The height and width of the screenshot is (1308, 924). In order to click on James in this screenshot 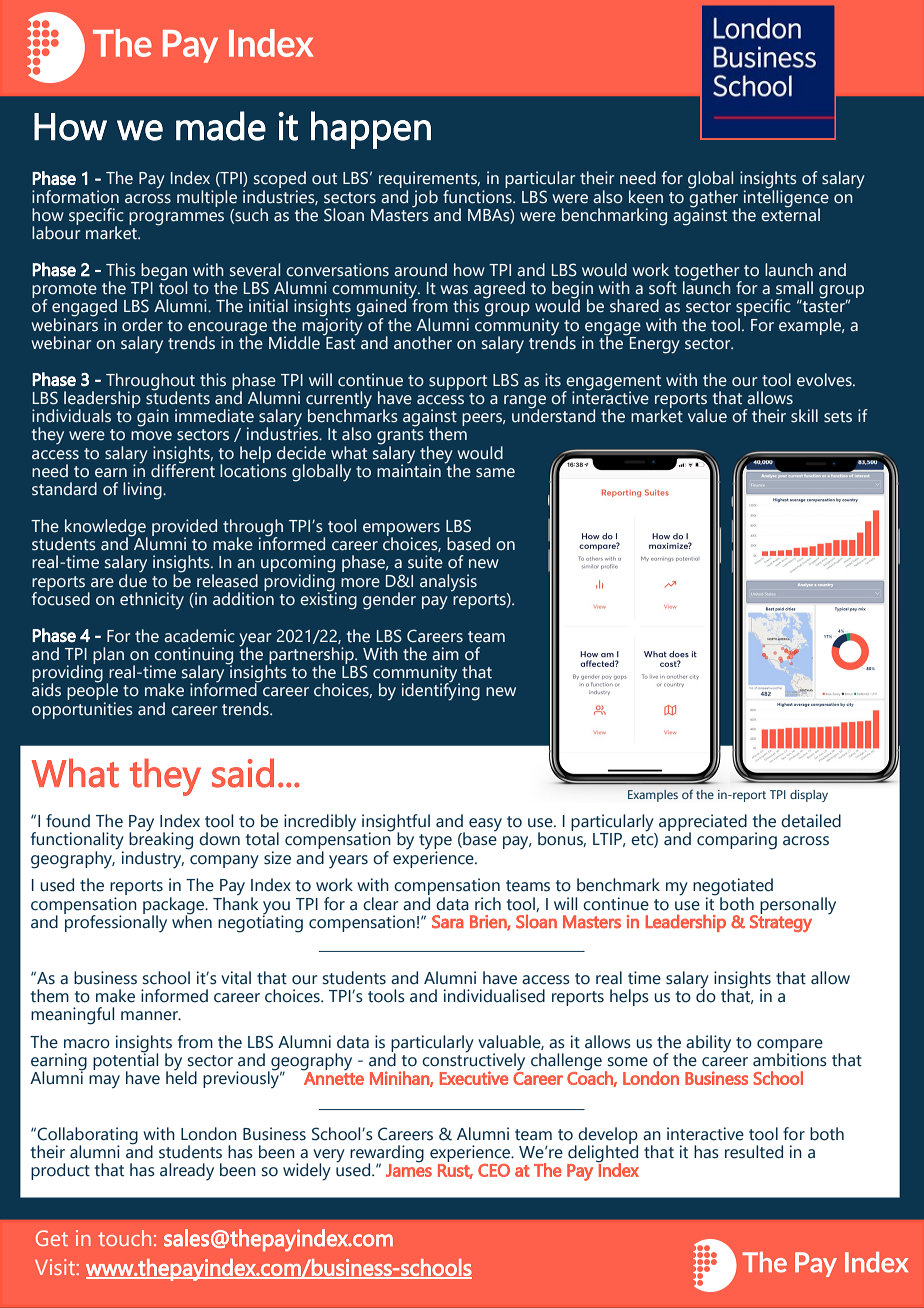, I will do `click(409, 1169)`.
